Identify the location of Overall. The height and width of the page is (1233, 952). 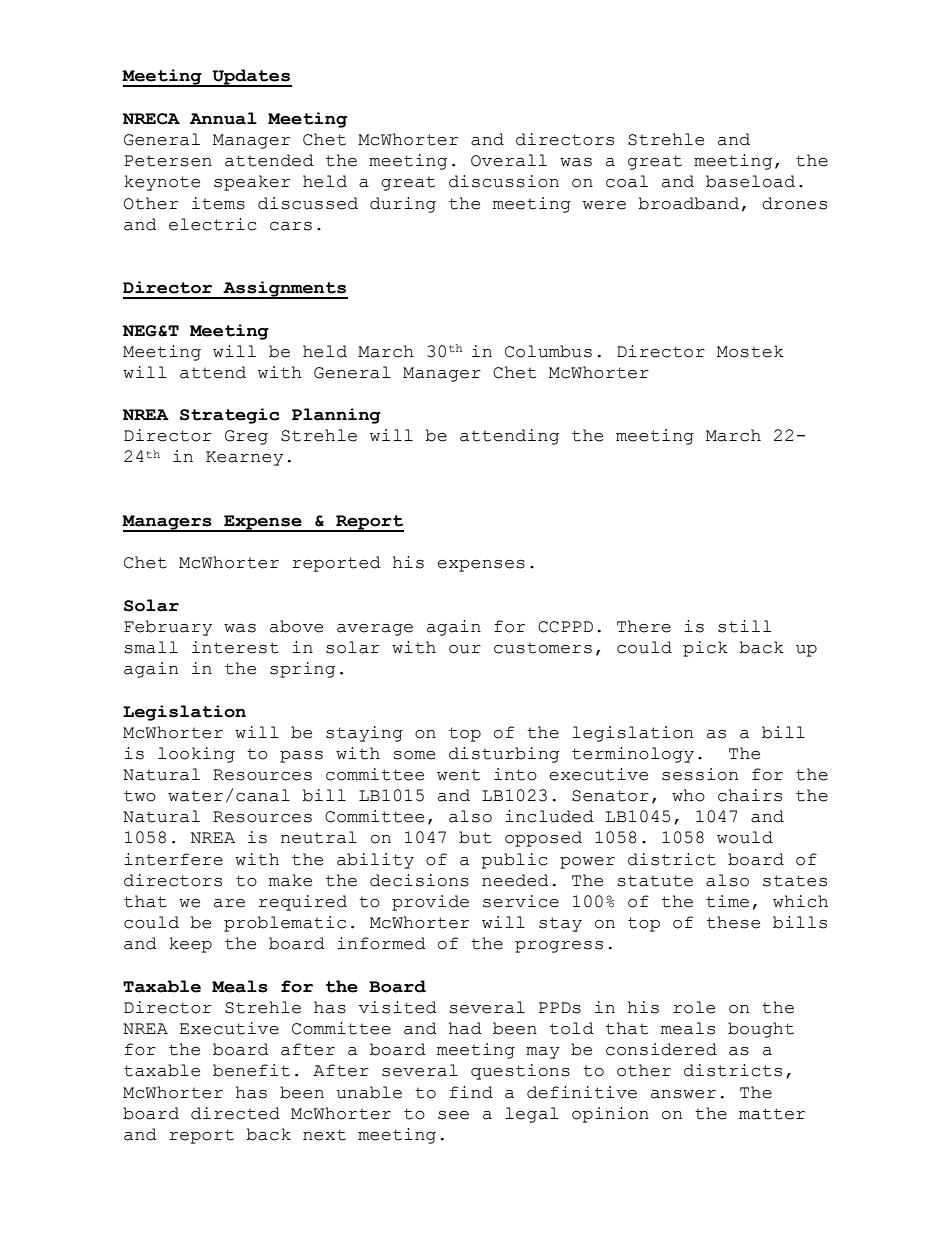
(509, 160).
